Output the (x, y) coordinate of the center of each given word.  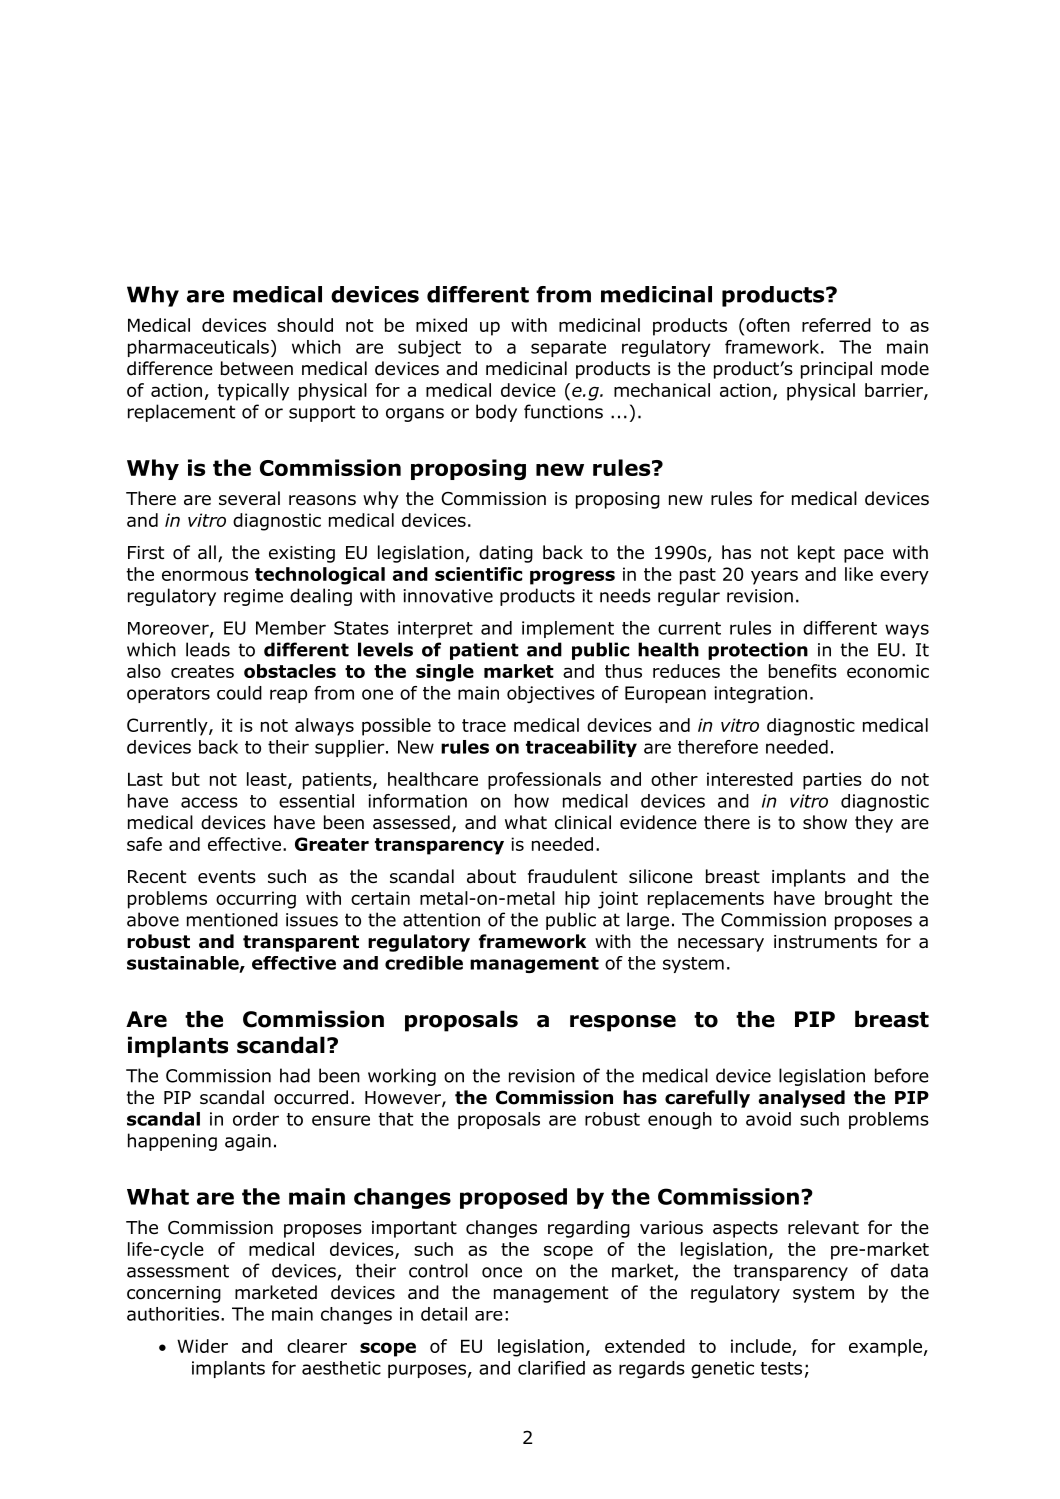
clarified (551, 1368)
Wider (202, 1346)
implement (568, 629)
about (491, 876)
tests (781, 1368)
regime (253, 597)
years (774, 577)
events (227, 877)
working (402, 1077)
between (257, 368)
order (256, 1119)
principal (836, 370)
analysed (802, 1099)
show (825, 822)
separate (568, 349)
